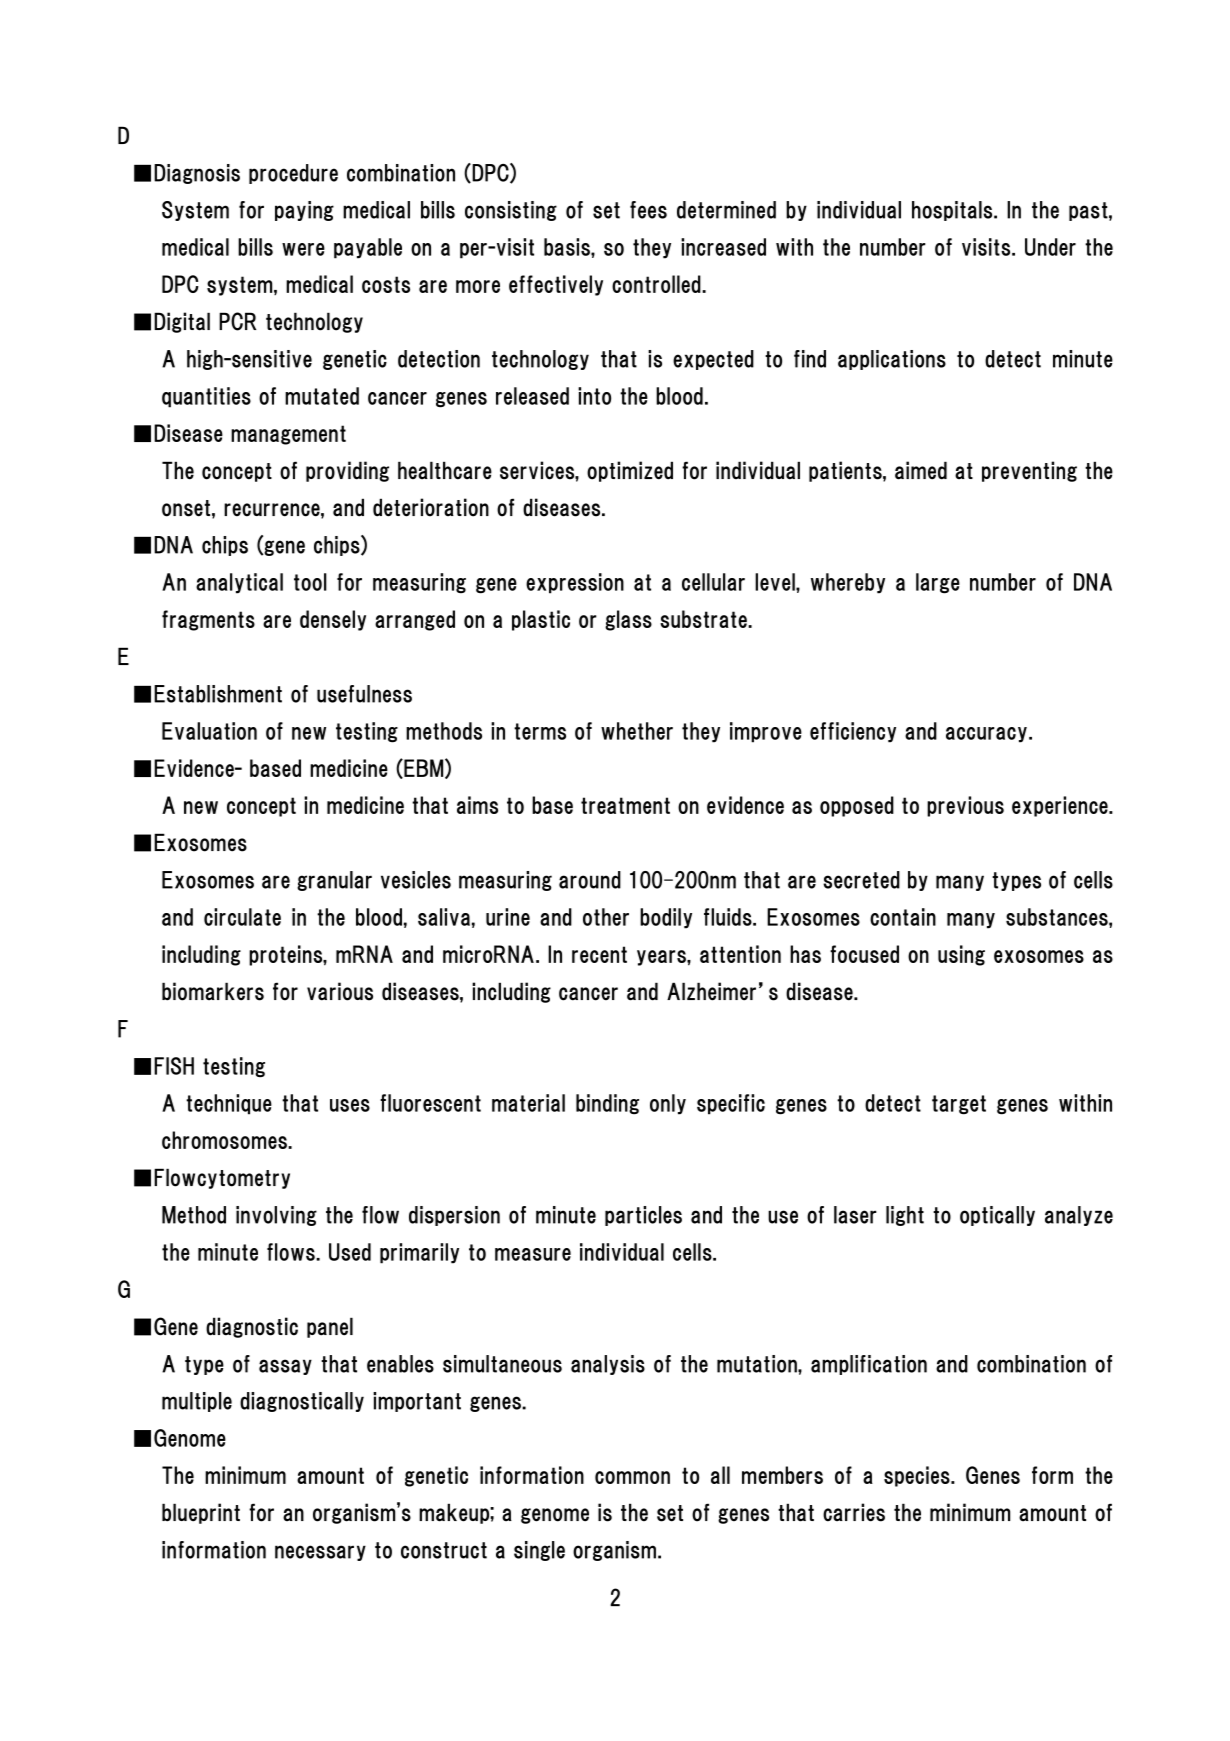 Image resolution: width=1230 pixels, height=1741 pixels. What do you see at coordinates (648, 210) in the document?
I see `fees` at bounding box center [648, 210].
